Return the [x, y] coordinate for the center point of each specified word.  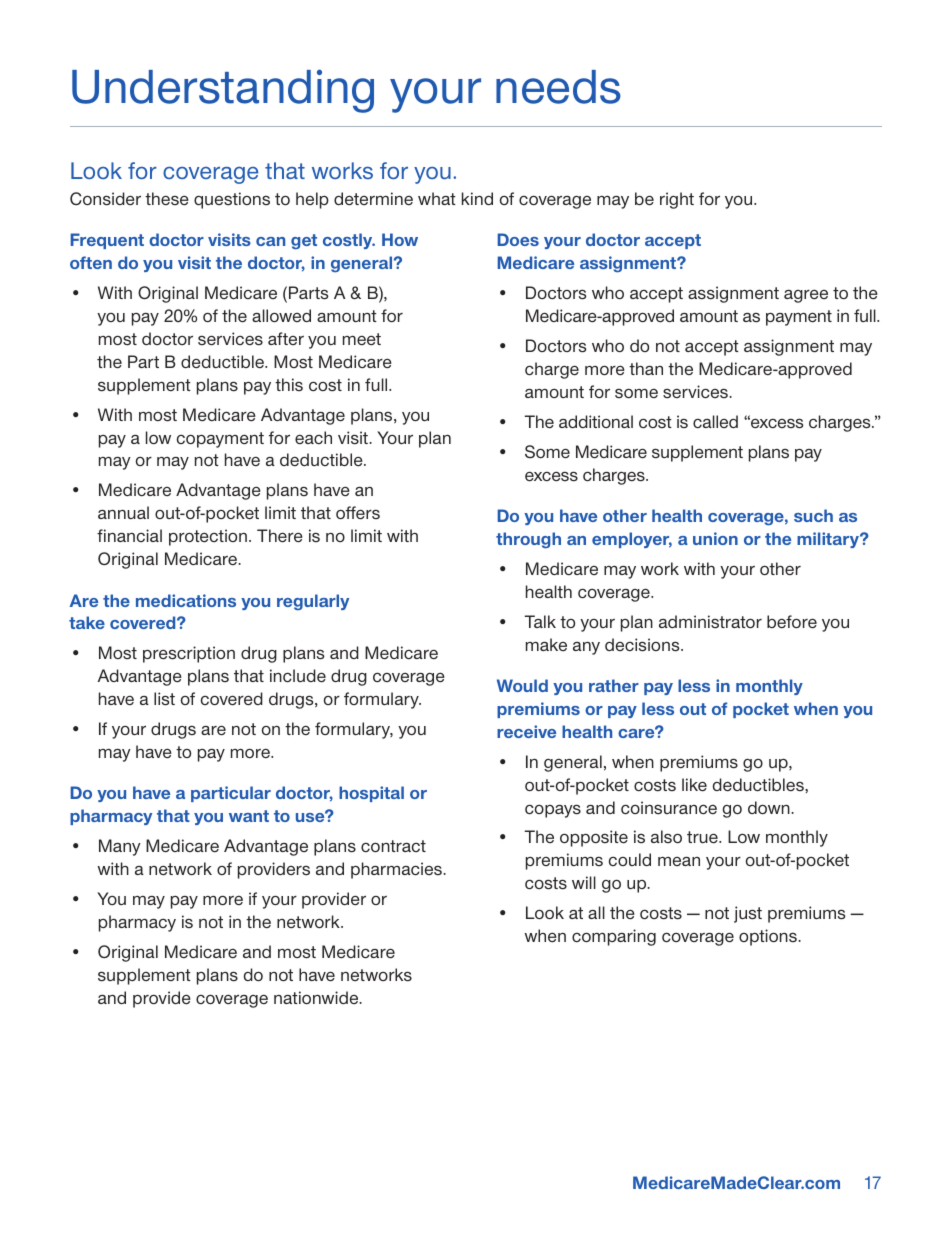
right [677, 200]
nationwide [317, 997]
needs [558, 87]
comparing [614, 937]
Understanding [223, 91]
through [528, 540]
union [715, 538]
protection [208, 537]
